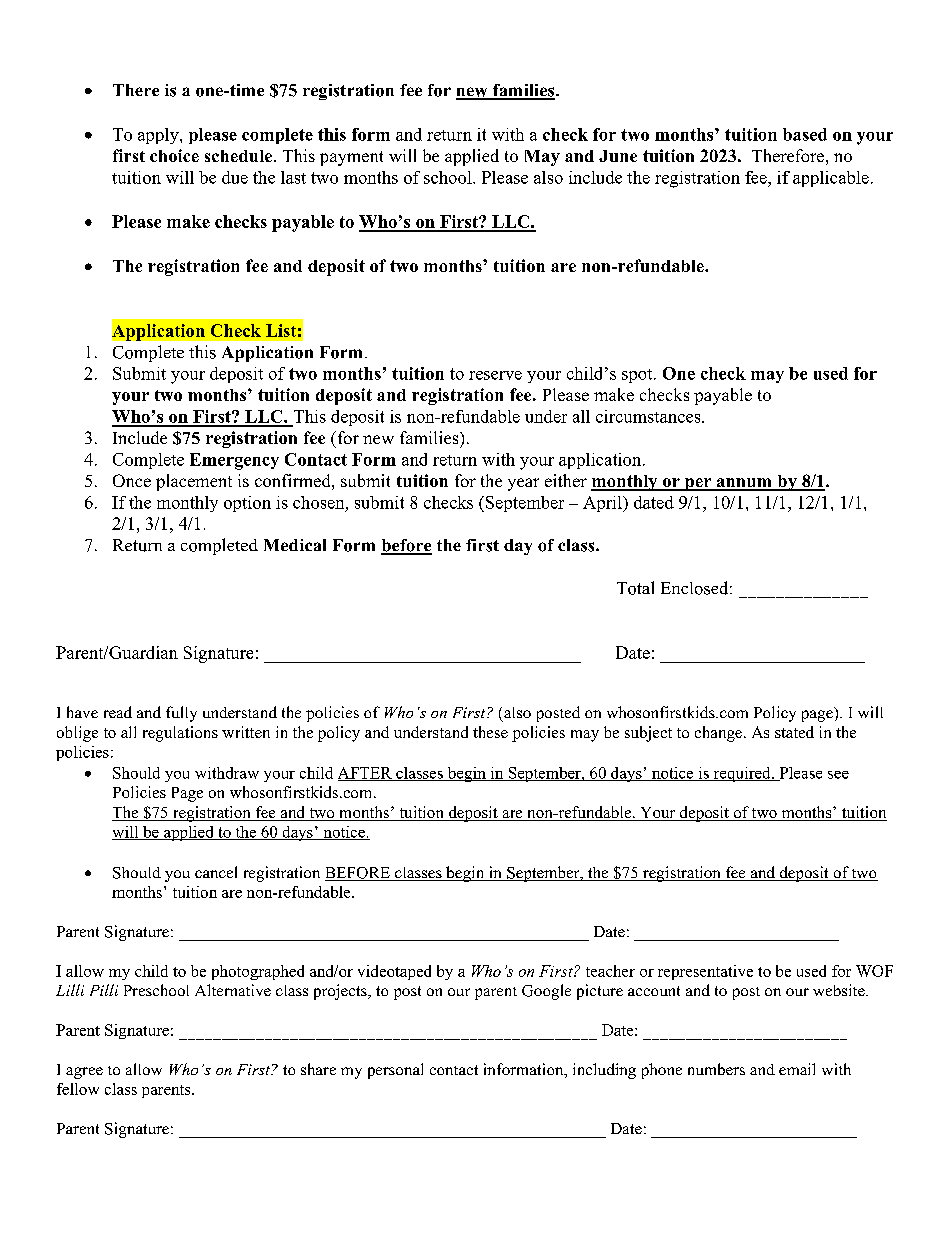 The width and height of the screenshot is (952, 1233). What do you see at coordinates (181, 714) in the screenshot?
I see `fully` at bounding box center [181, 714].
